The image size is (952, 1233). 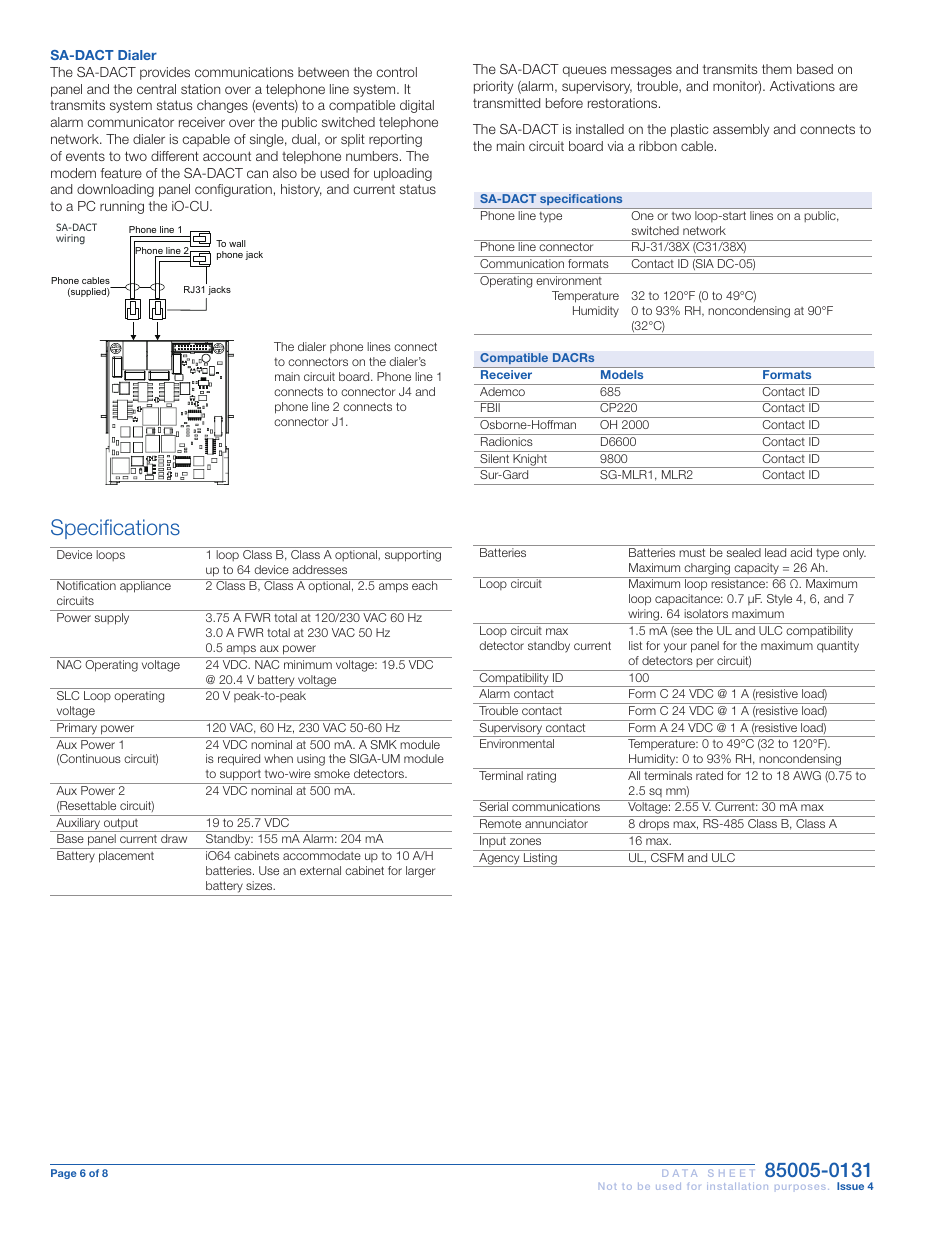 What do you see at coordinates (156, 89) in the document?
I see `central` at bounding box center [156, 89].
